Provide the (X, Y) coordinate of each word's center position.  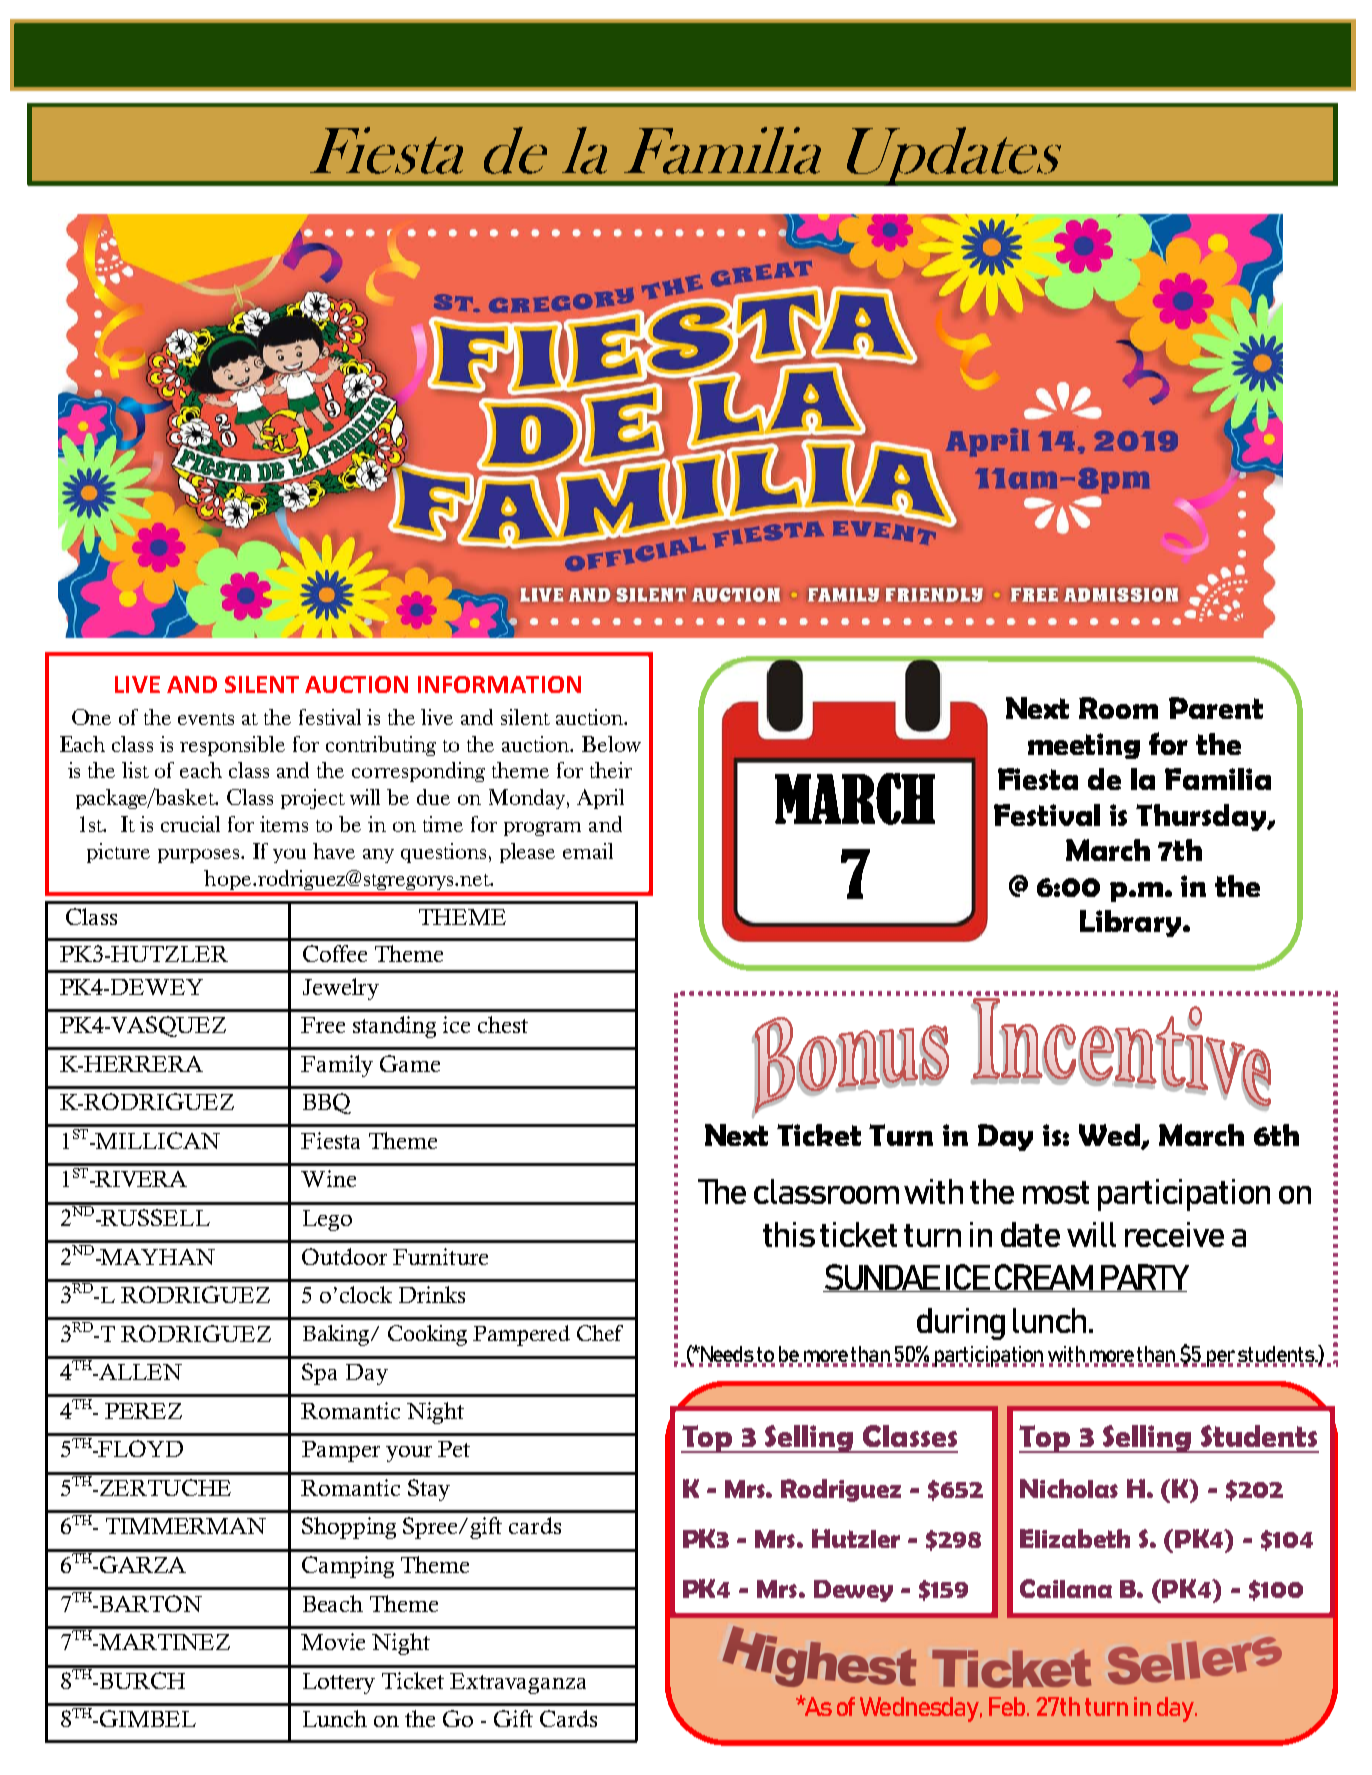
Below (611, 744)
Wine (328, 1178)
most (1056, 1192)
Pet (454, 1449)
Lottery (339, 1683)
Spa (319, 1374)
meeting (1084, 746)
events (206, 719)
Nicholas (1069, 1488)
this (789, 1234)
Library (1132, 923)
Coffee (335, 953)
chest (503, 1024)
